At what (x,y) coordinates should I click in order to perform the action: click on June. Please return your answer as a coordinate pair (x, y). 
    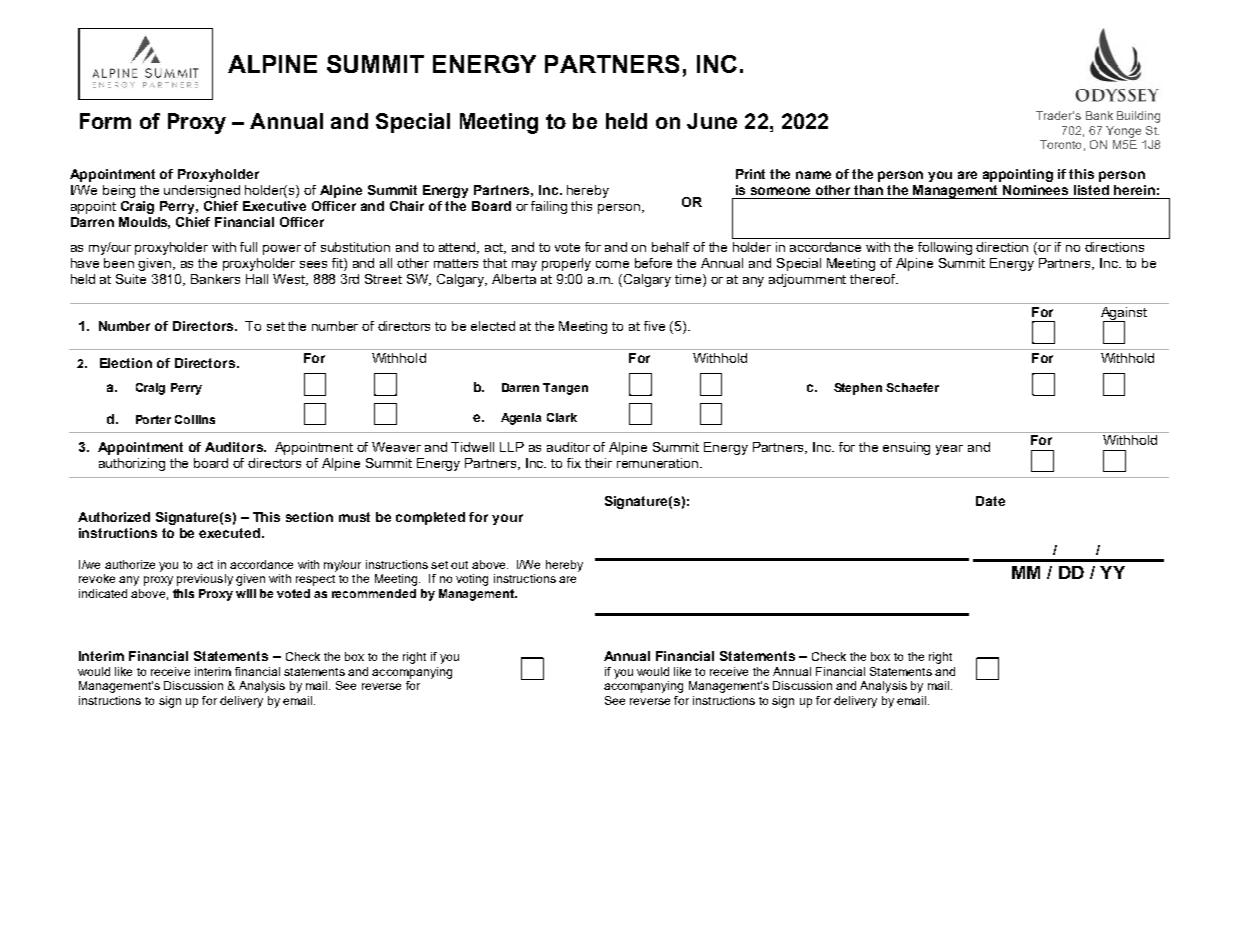
    Looking at the image, I should click on (712, 121).
